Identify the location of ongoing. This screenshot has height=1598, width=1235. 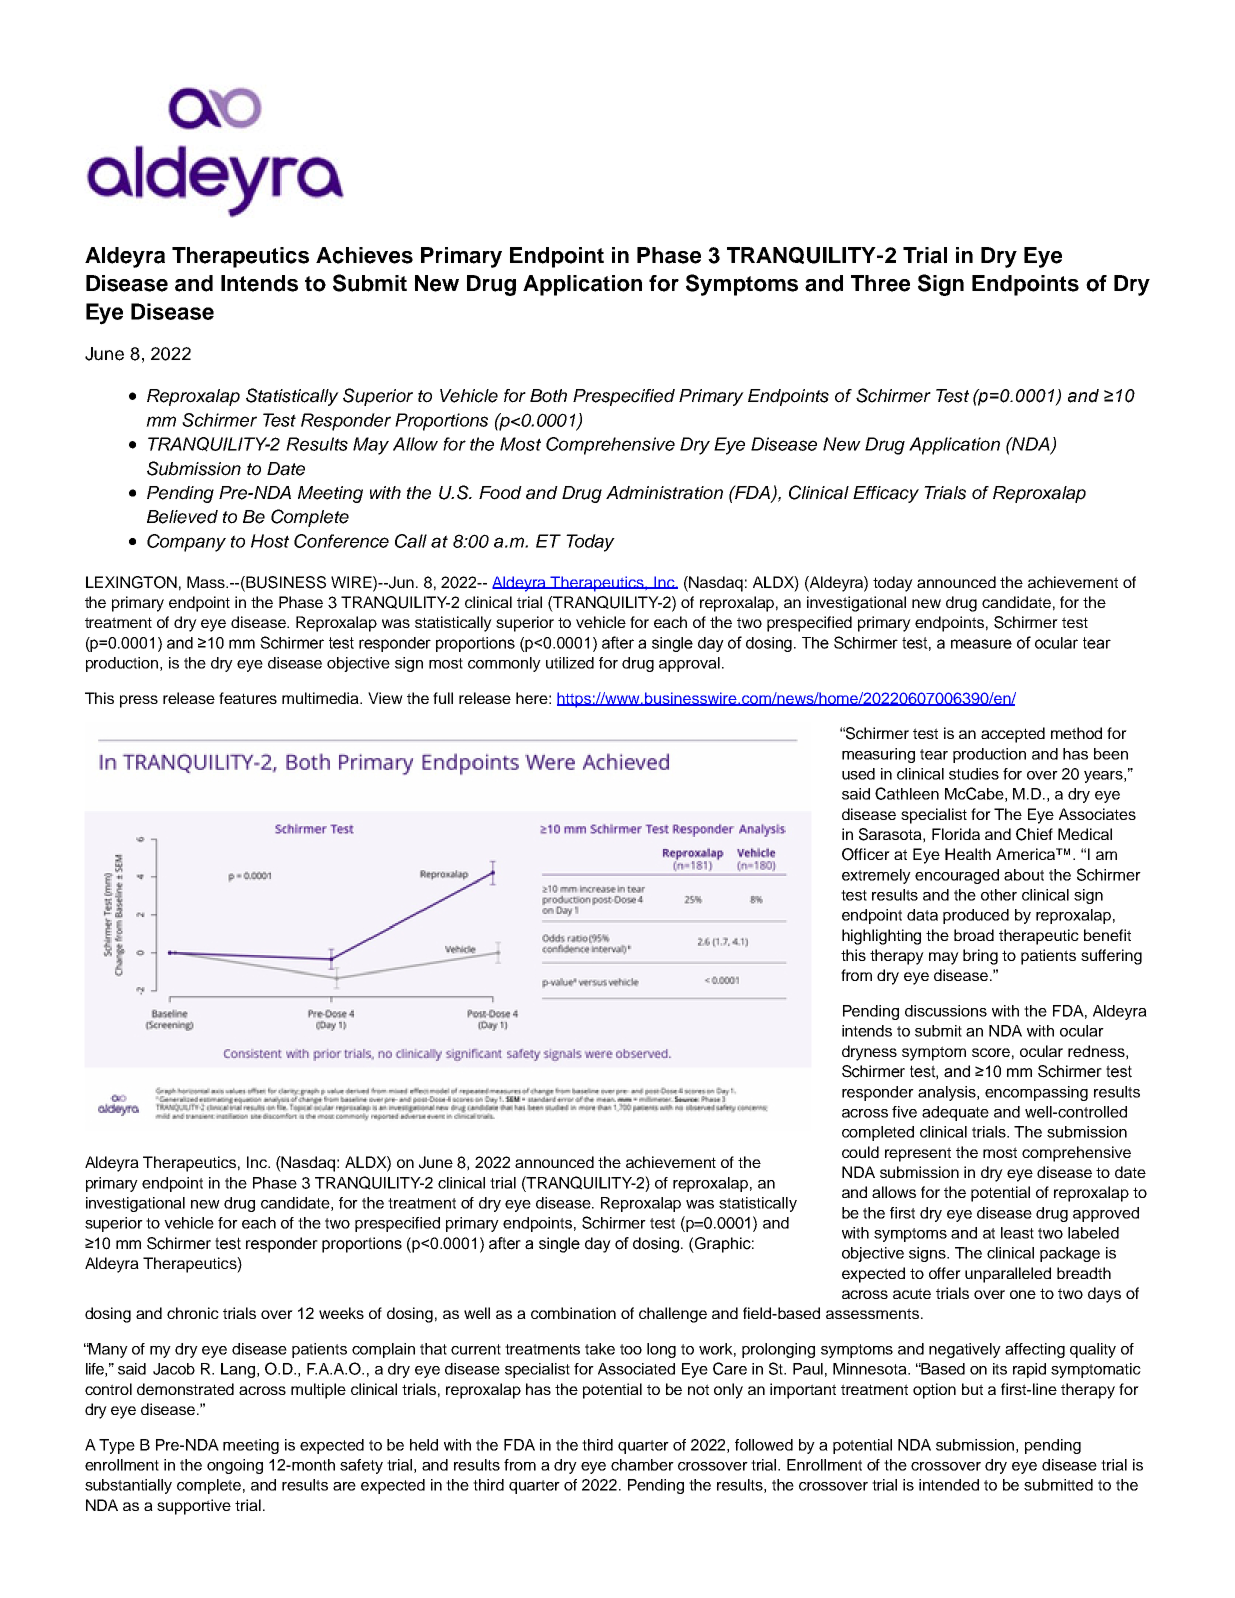
(235, 1466).
